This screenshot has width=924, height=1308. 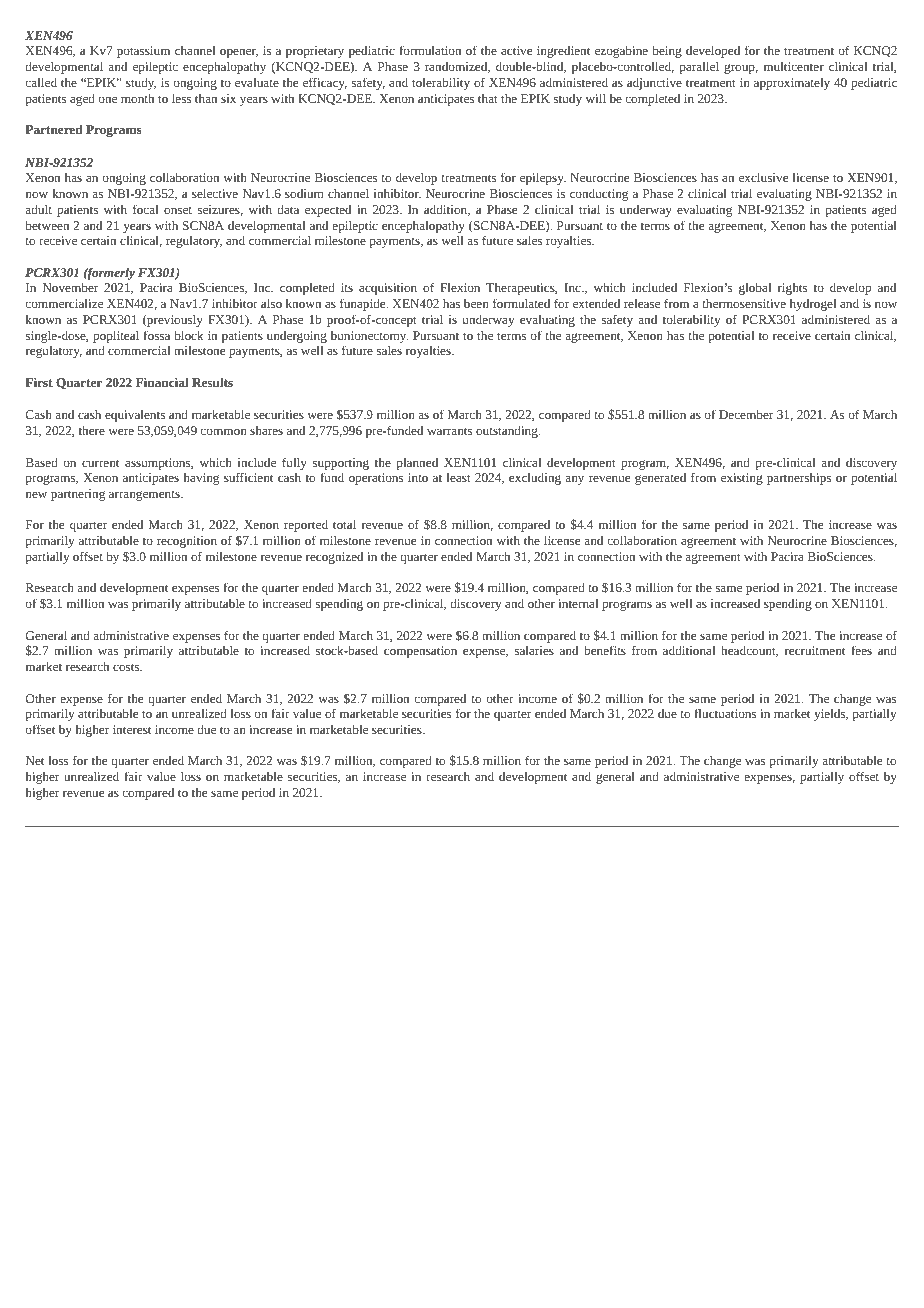 What do you see at coordinates (457, 67) in the screenshot?
I see `randomized` at bounding box center [457, 67].
